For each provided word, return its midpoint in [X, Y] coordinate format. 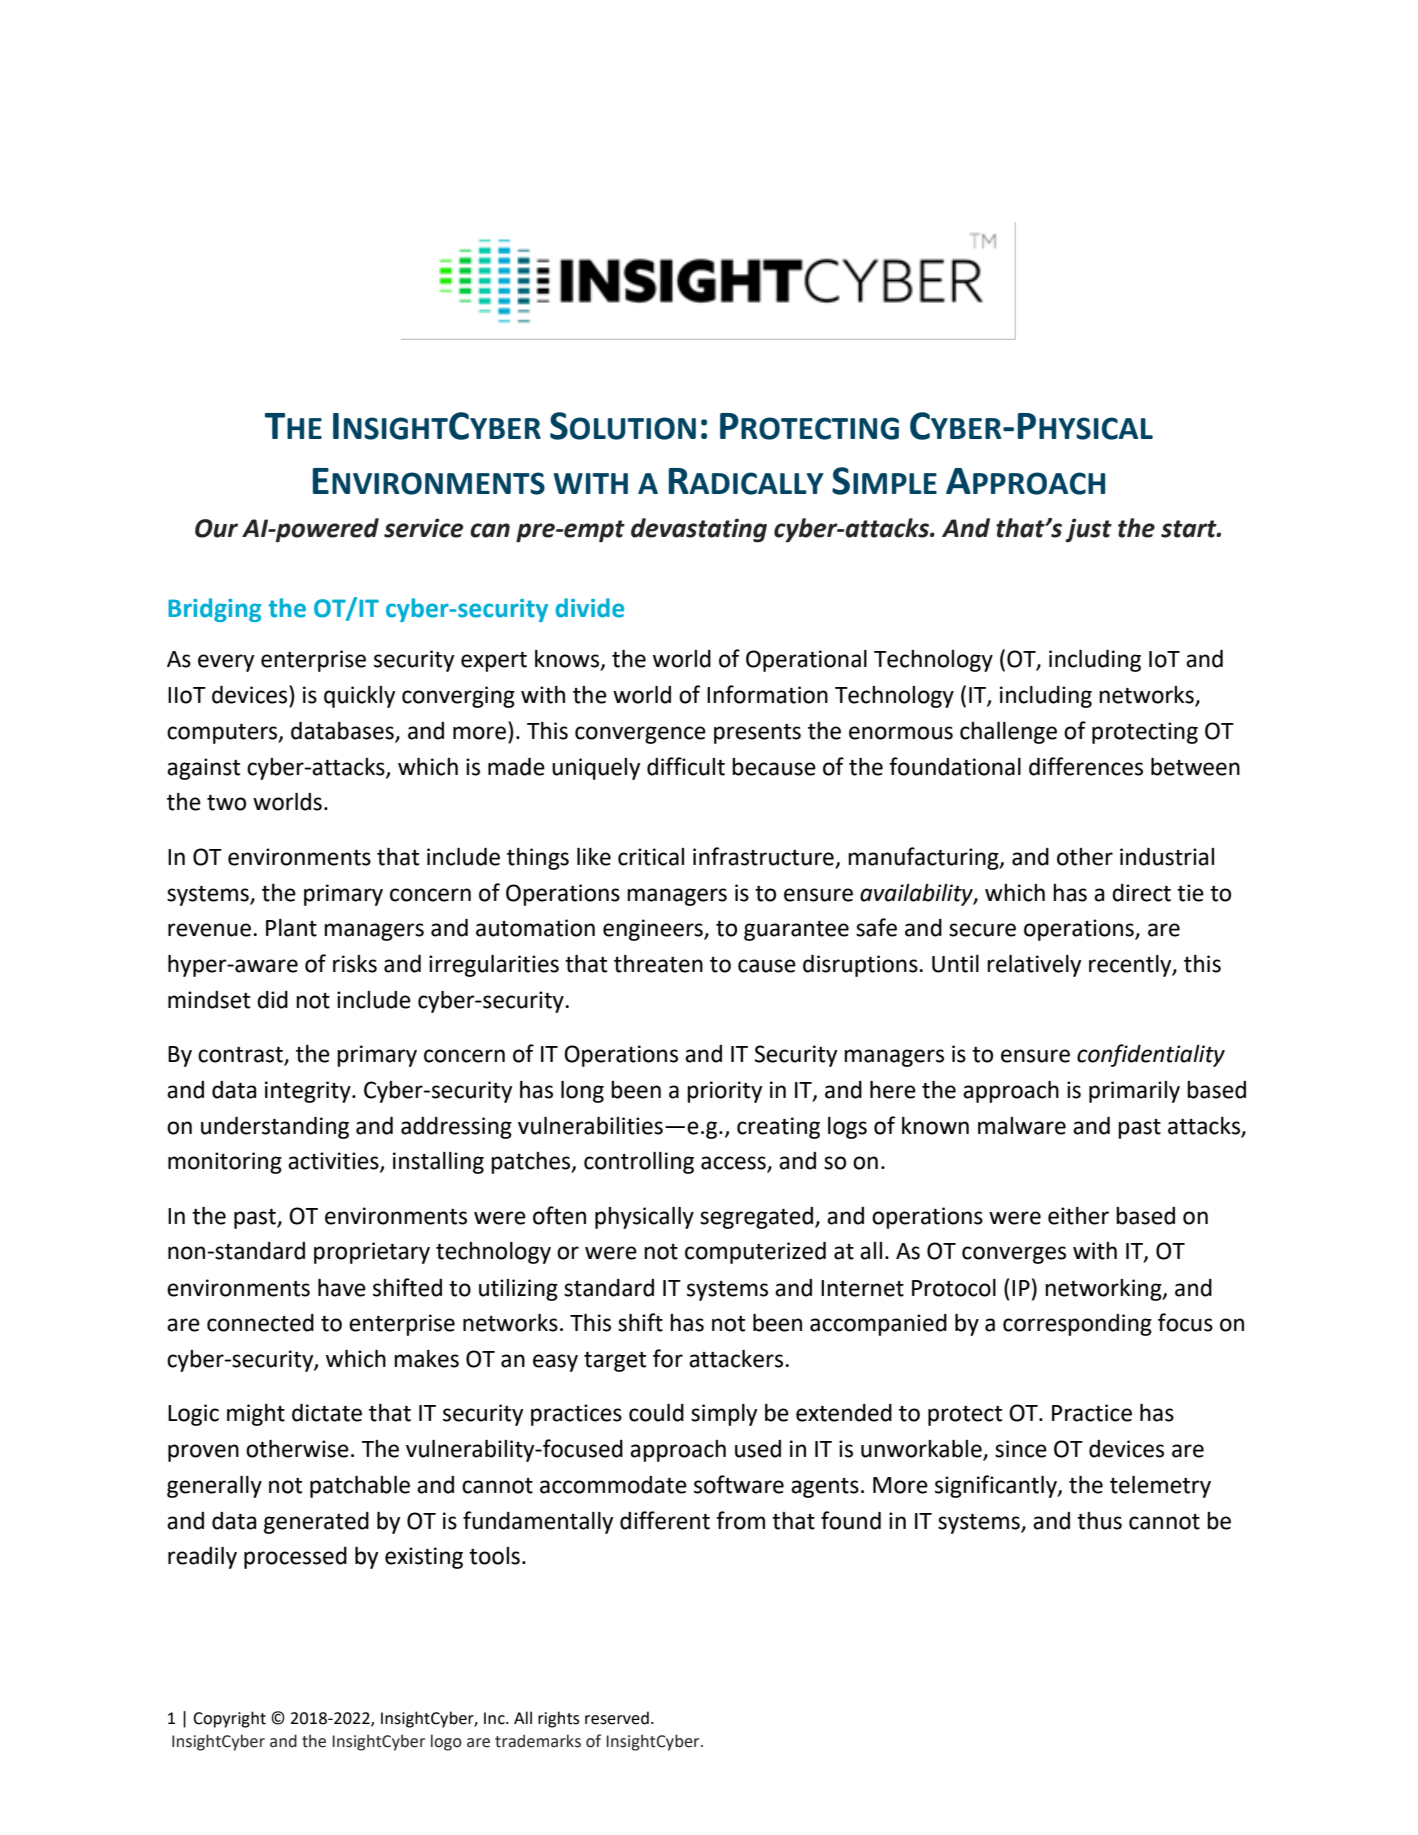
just [1088, 530]
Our [216, 528]
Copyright [229, 1719]
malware [1022, 1126]
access [734, 1164]
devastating [699, 530]
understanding [275, 1128]
